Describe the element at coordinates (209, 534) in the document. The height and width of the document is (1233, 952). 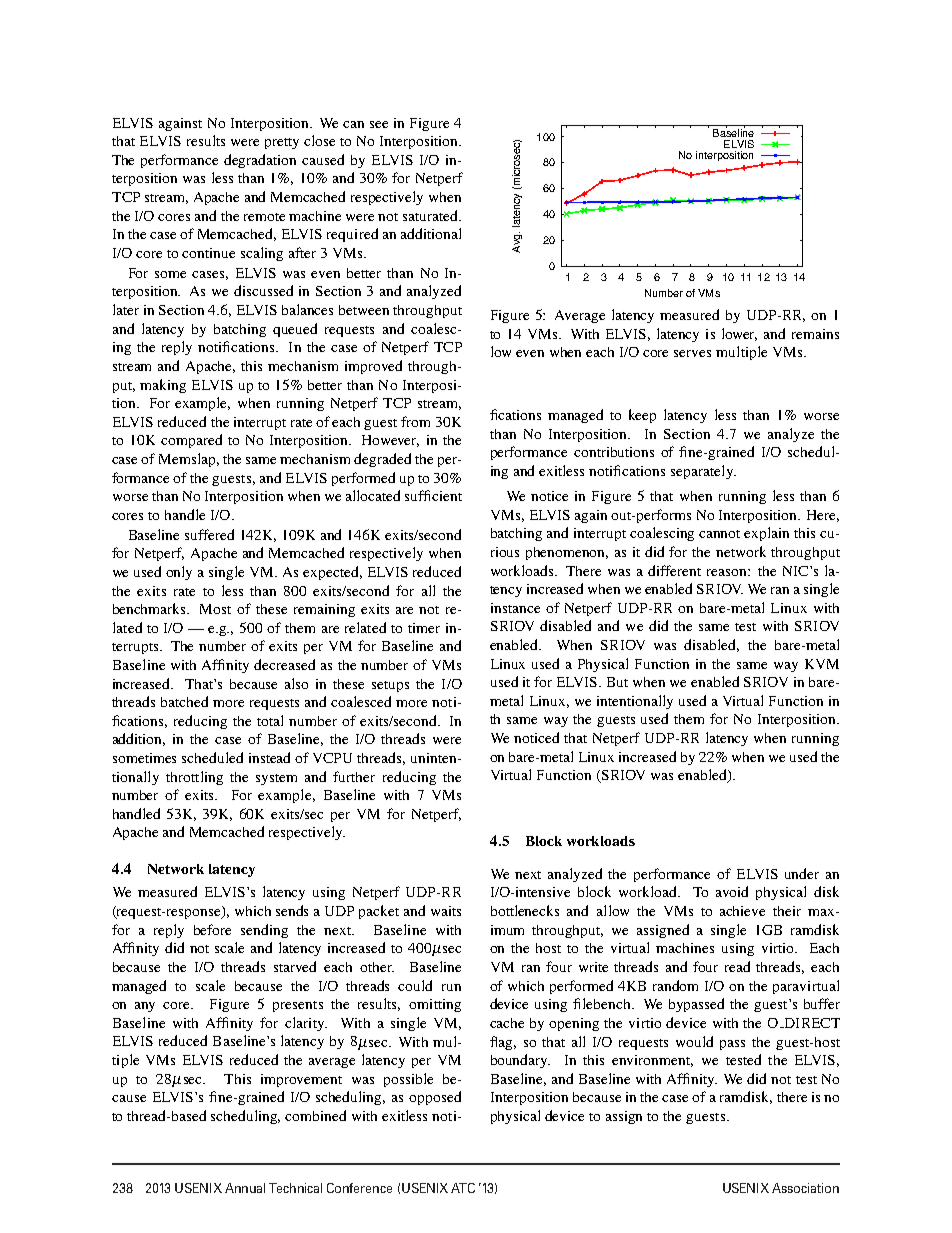
I see `suffered` at that location.
